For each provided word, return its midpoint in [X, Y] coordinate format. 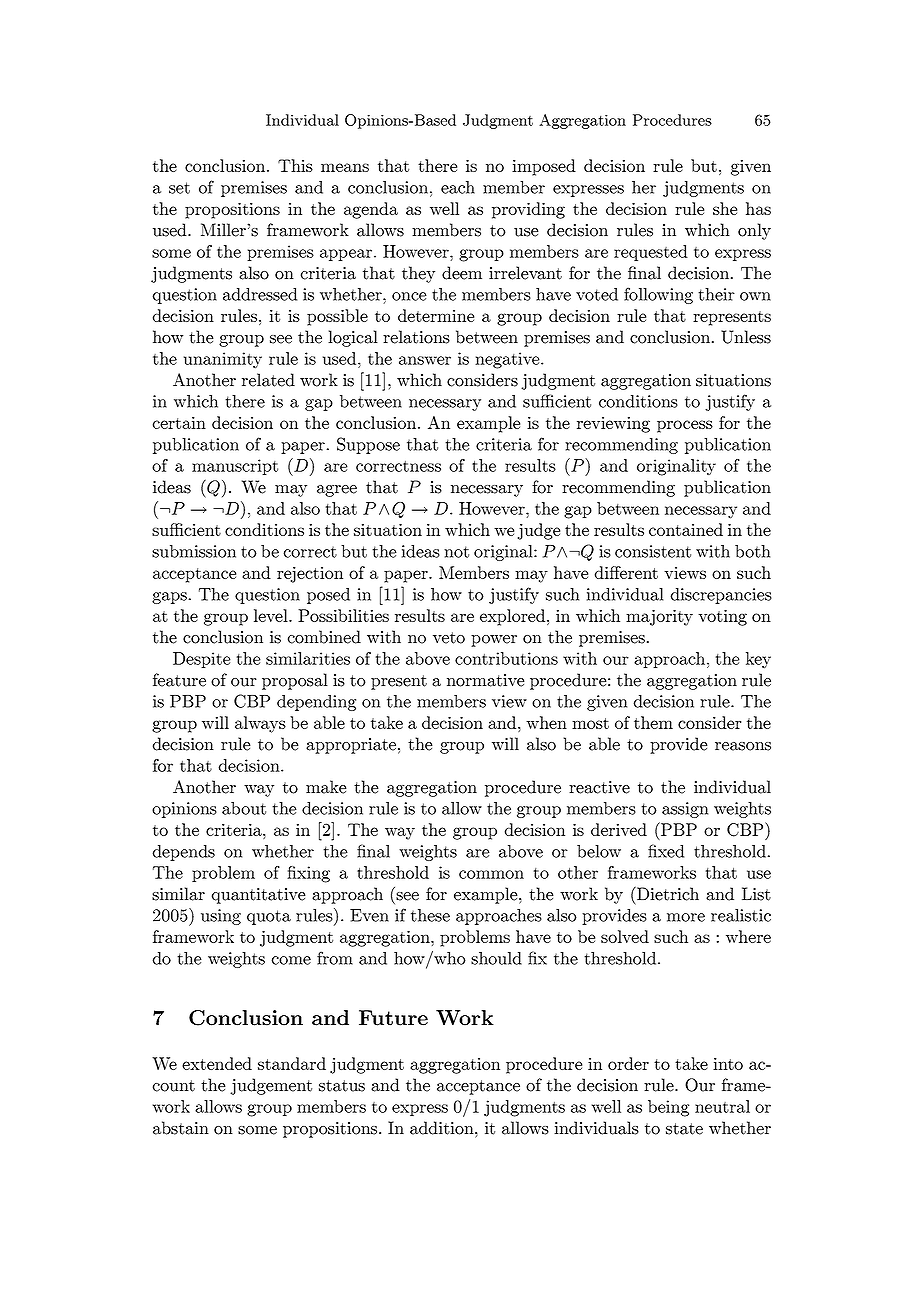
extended [217, 1063]
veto [449, 638]
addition [443, 1128]
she [725, 208]
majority [659, 618]
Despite [202, 660]
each [458, 187]
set [179, 188]
